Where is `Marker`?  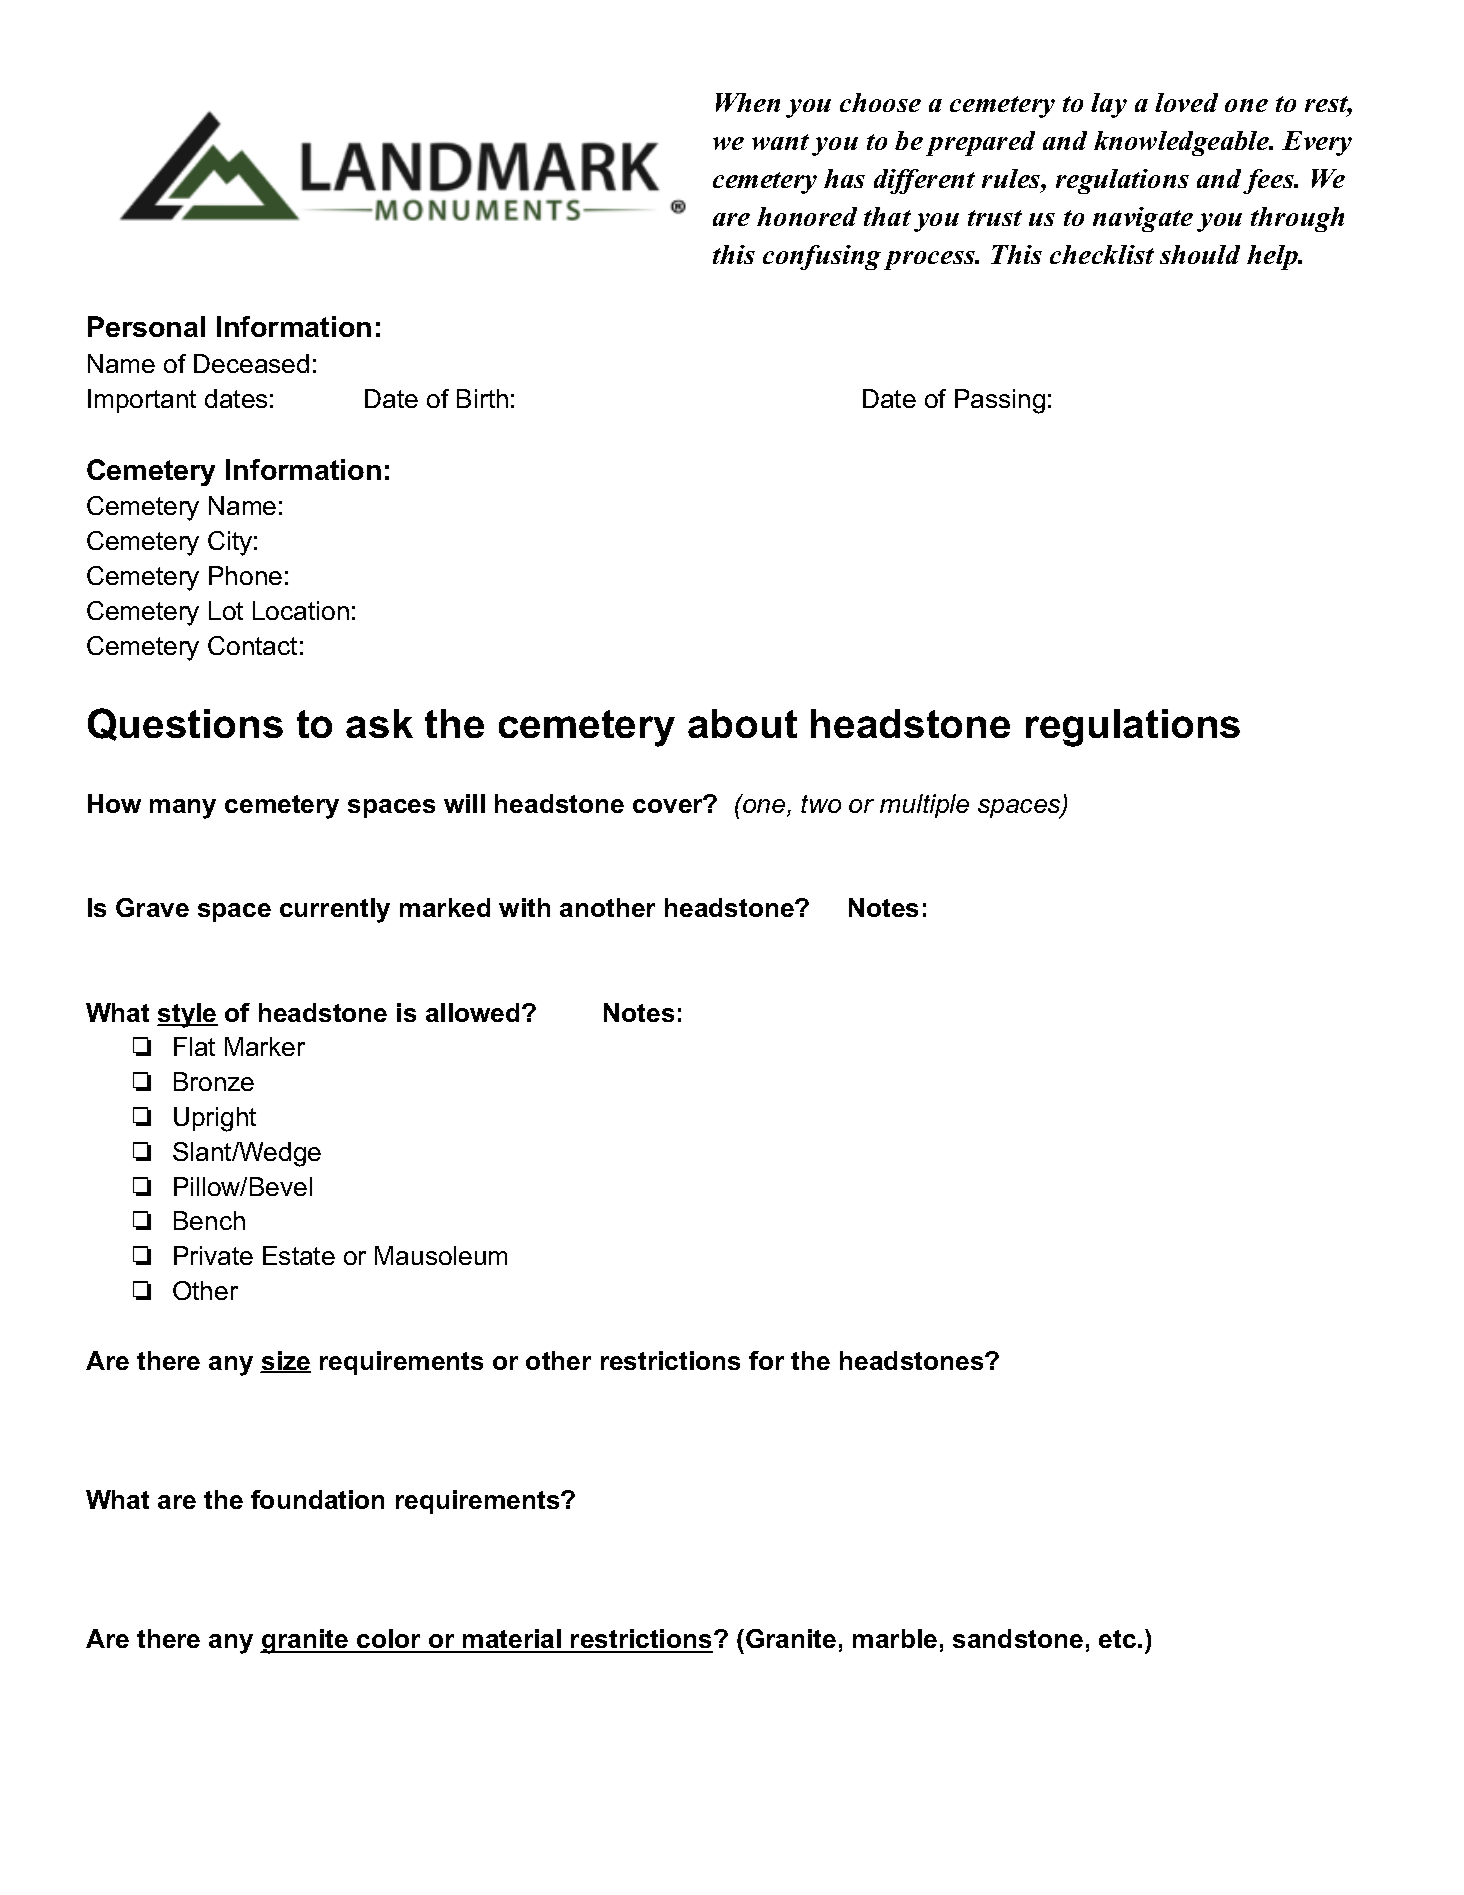
Marker is located at coordinates (265, 1046).
